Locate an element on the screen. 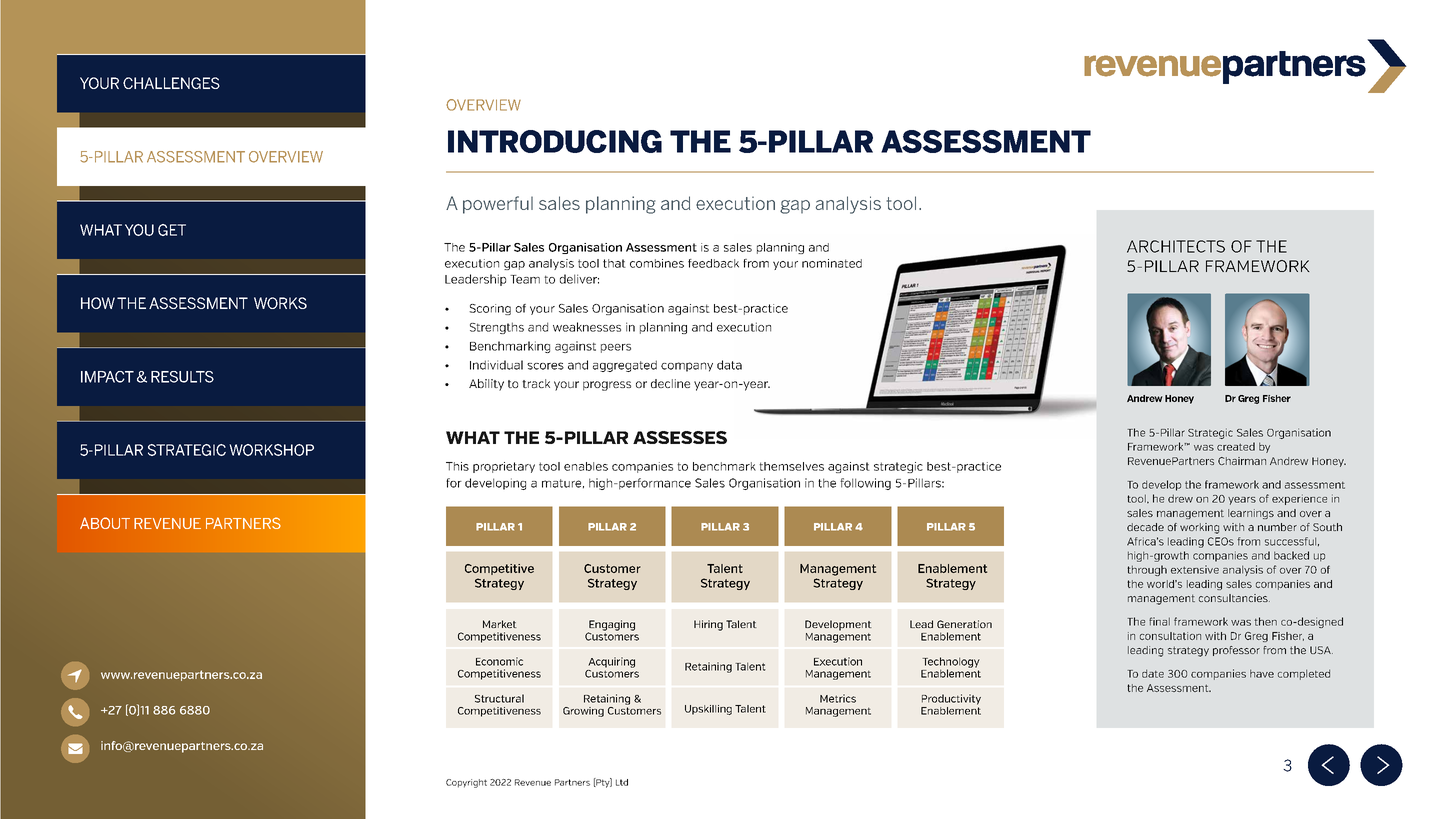 This screenshot has height=819, width=1456. ARCHITECTS is located at coordinates (1176, 246).
